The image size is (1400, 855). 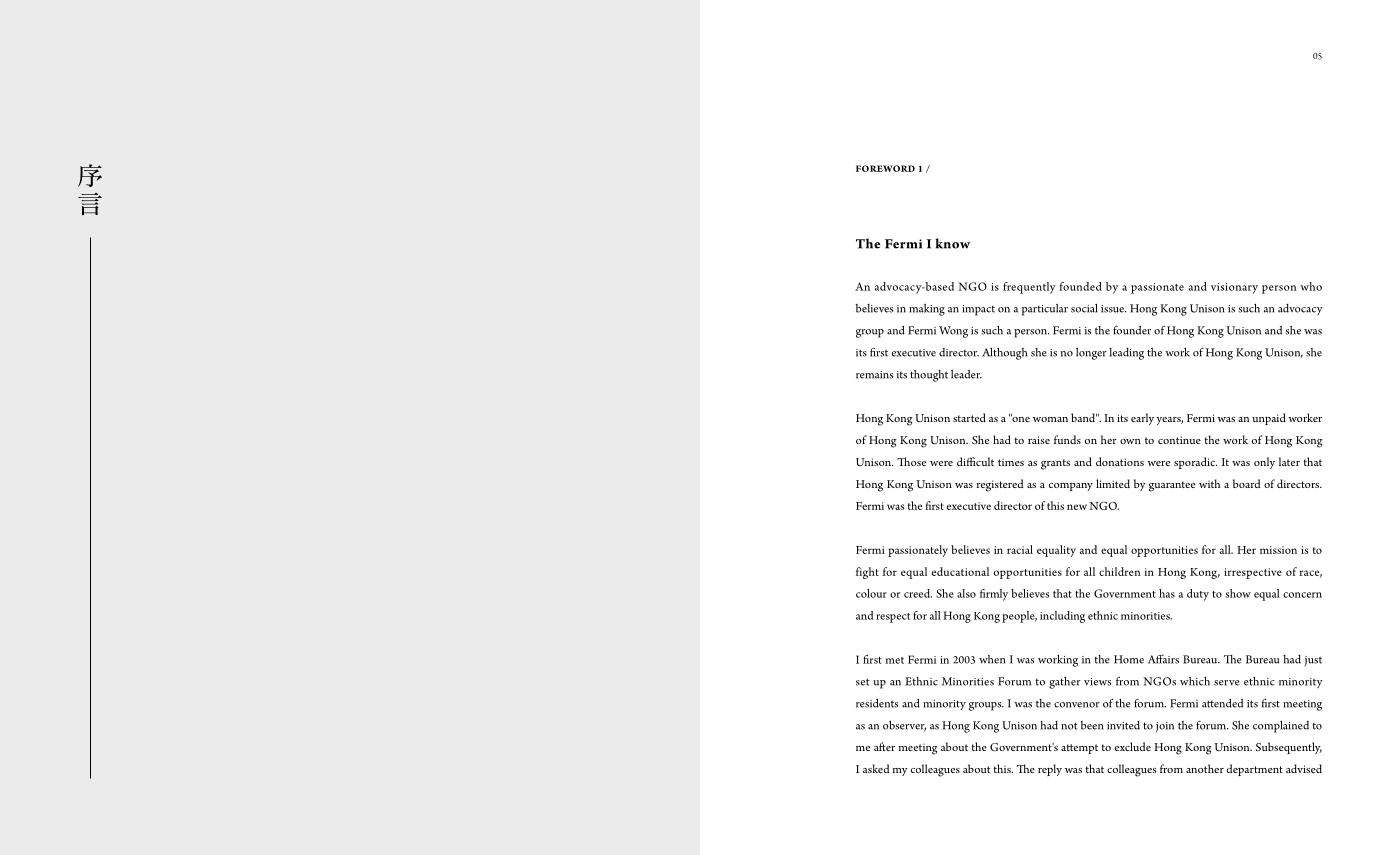 What do you see at coordinates (1080, 286) in the document?
I see `founded` at bounding box center [1080, 286].
